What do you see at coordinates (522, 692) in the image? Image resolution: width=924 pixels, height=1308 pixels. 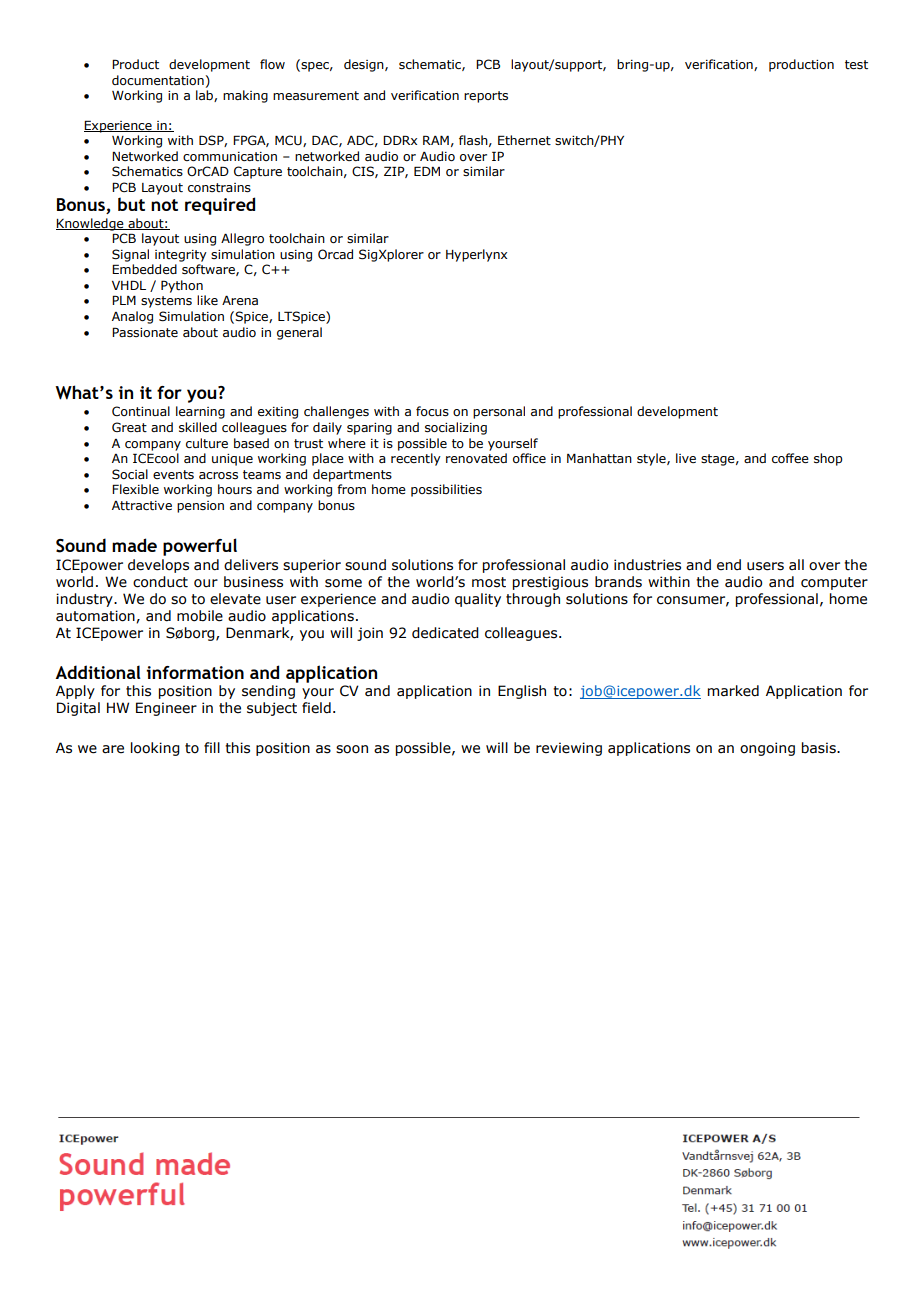 I see `English` at bounding box center [522, 692].
